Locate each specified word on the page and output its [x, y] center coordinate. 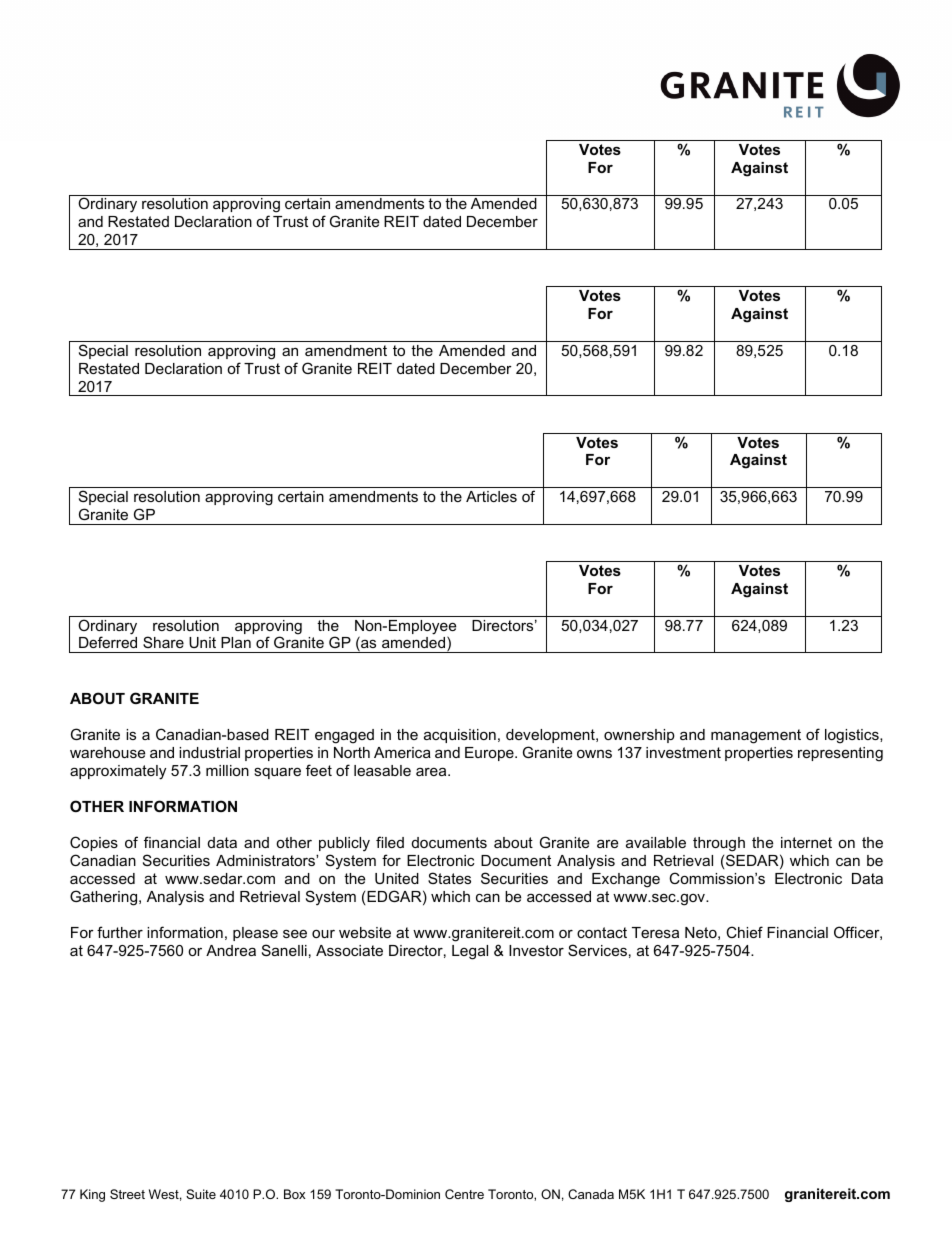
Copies [94, 843]
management [756, 736]
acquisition [460, 736]
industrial [209, 752]
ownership [639, 736]
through [719, 846]
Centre [464, 1194]
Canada [591, 1194]
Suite [201, 1194]
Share [163, 642]
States [449, 878]
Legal [470, 952]
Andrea [231, 950]
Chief [744, 932]
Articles [491, 496]
